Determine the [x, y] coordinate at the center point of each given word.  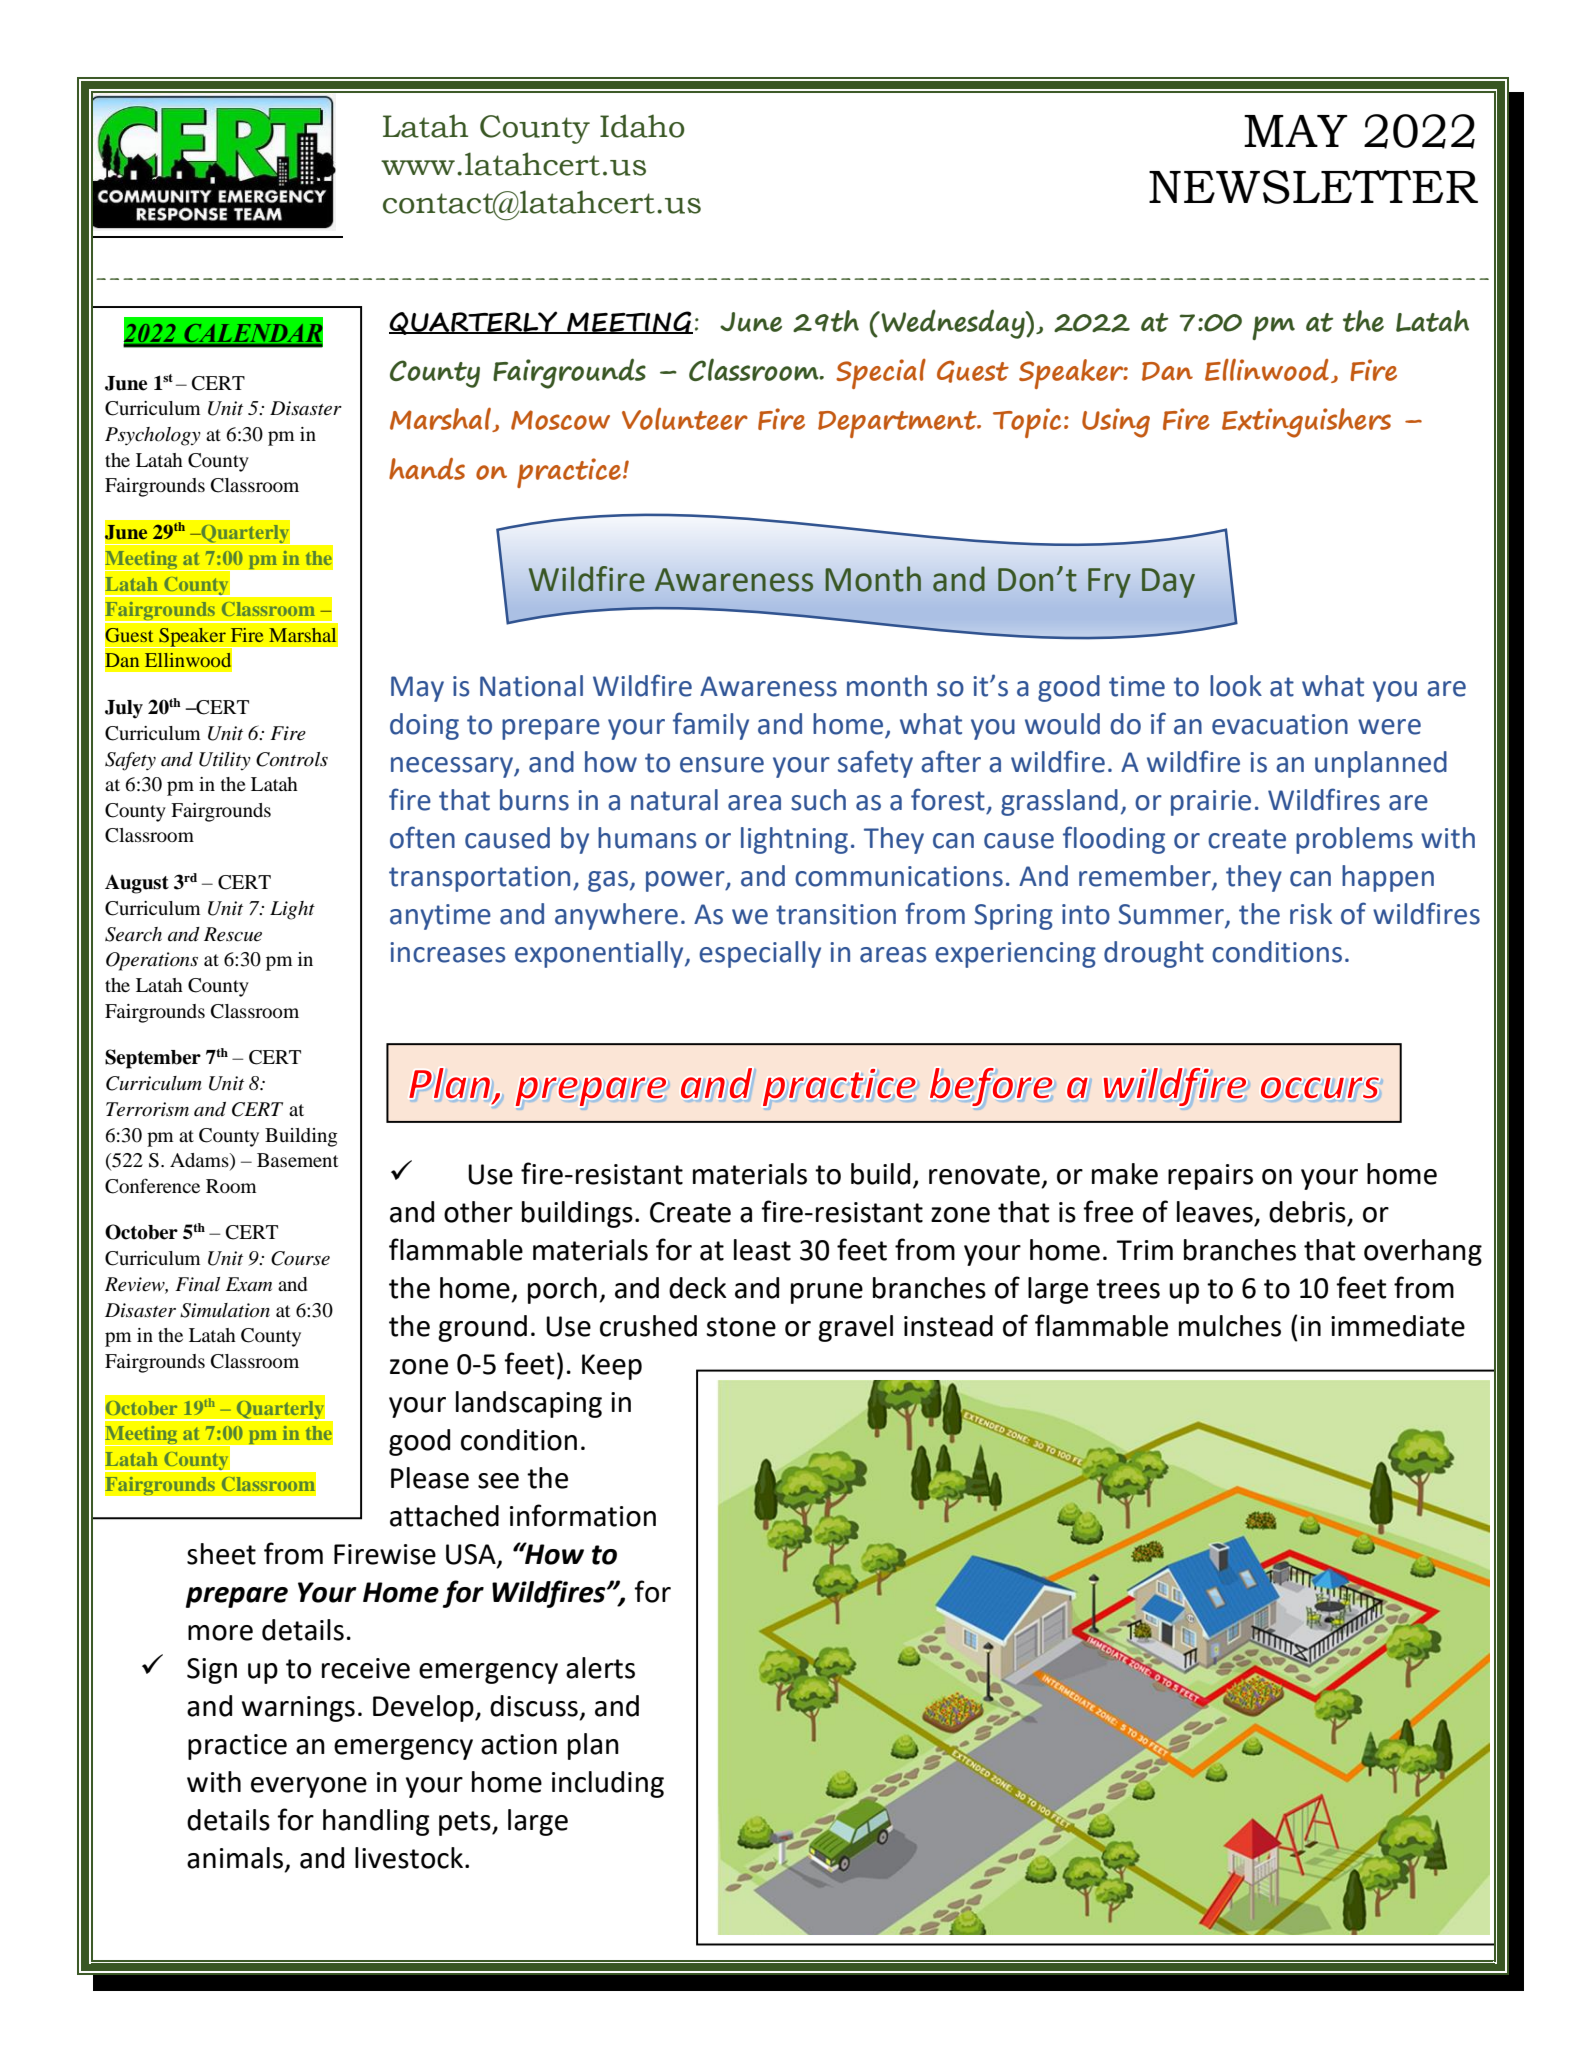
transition [836, 914]
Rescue [233, 934]
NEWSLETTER [1313, 187]
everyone [309, 1787]
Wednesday [953, 324]
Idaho [642, 126]
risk [1311, 914]
